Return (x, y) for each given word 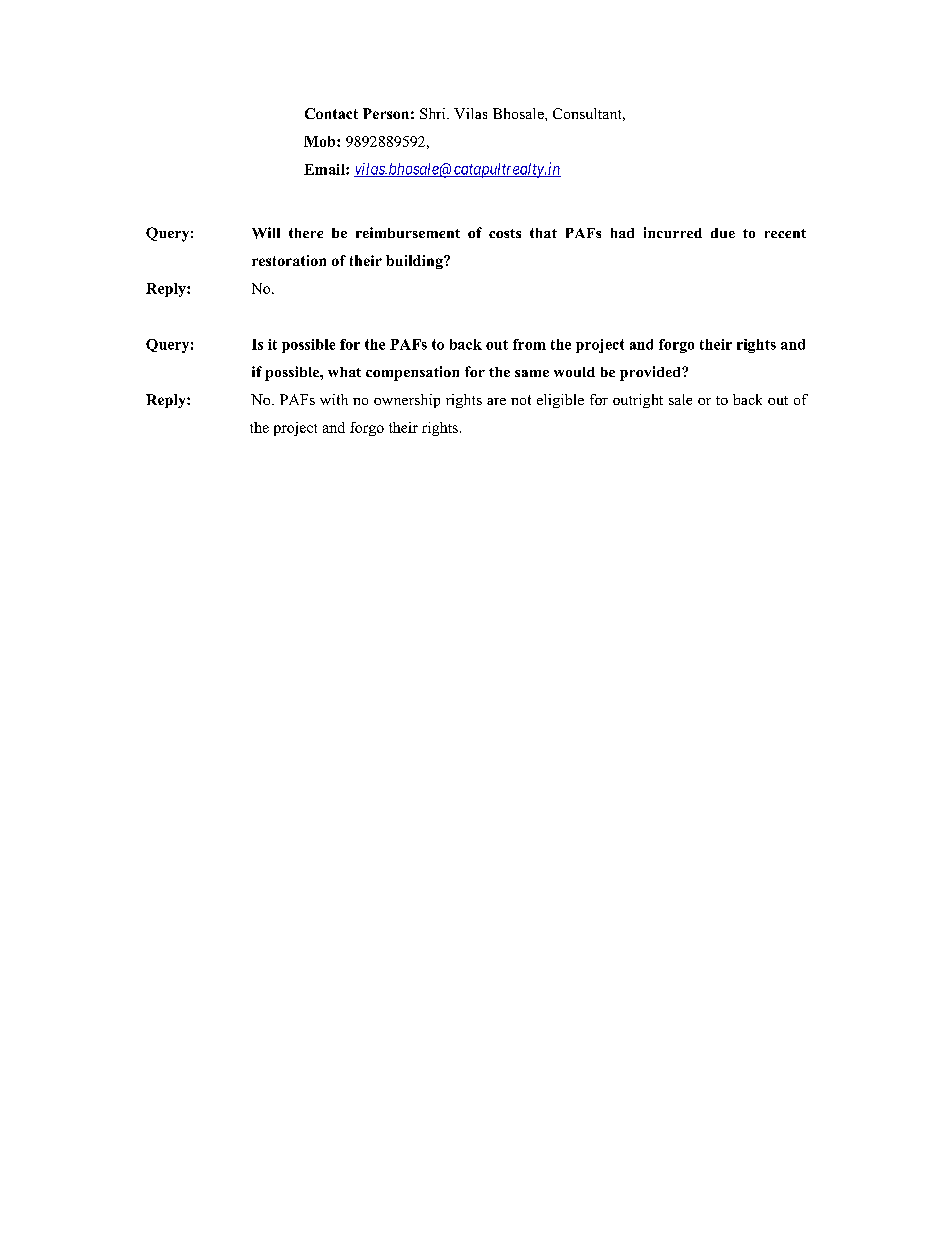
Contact (331, 113)
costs (505, 233)
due (723, 233)
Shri (434, 113)
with (334, 399)
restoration (289, 260)
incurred (673, 232)
